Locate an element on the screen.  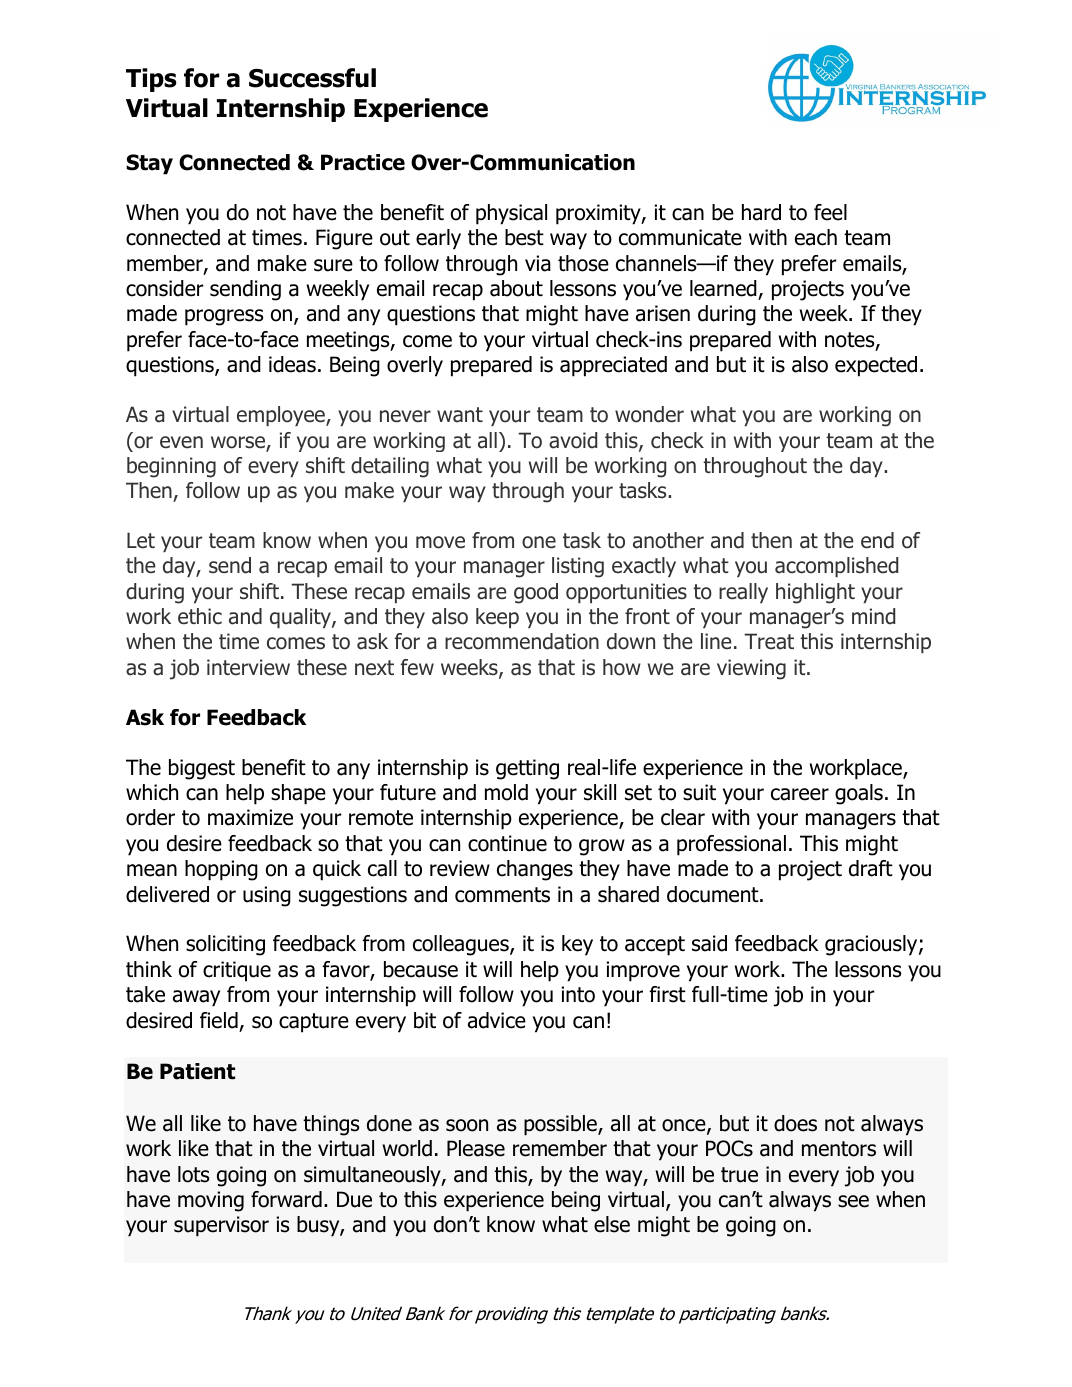
Tips is located at coordinates (151, 80).
